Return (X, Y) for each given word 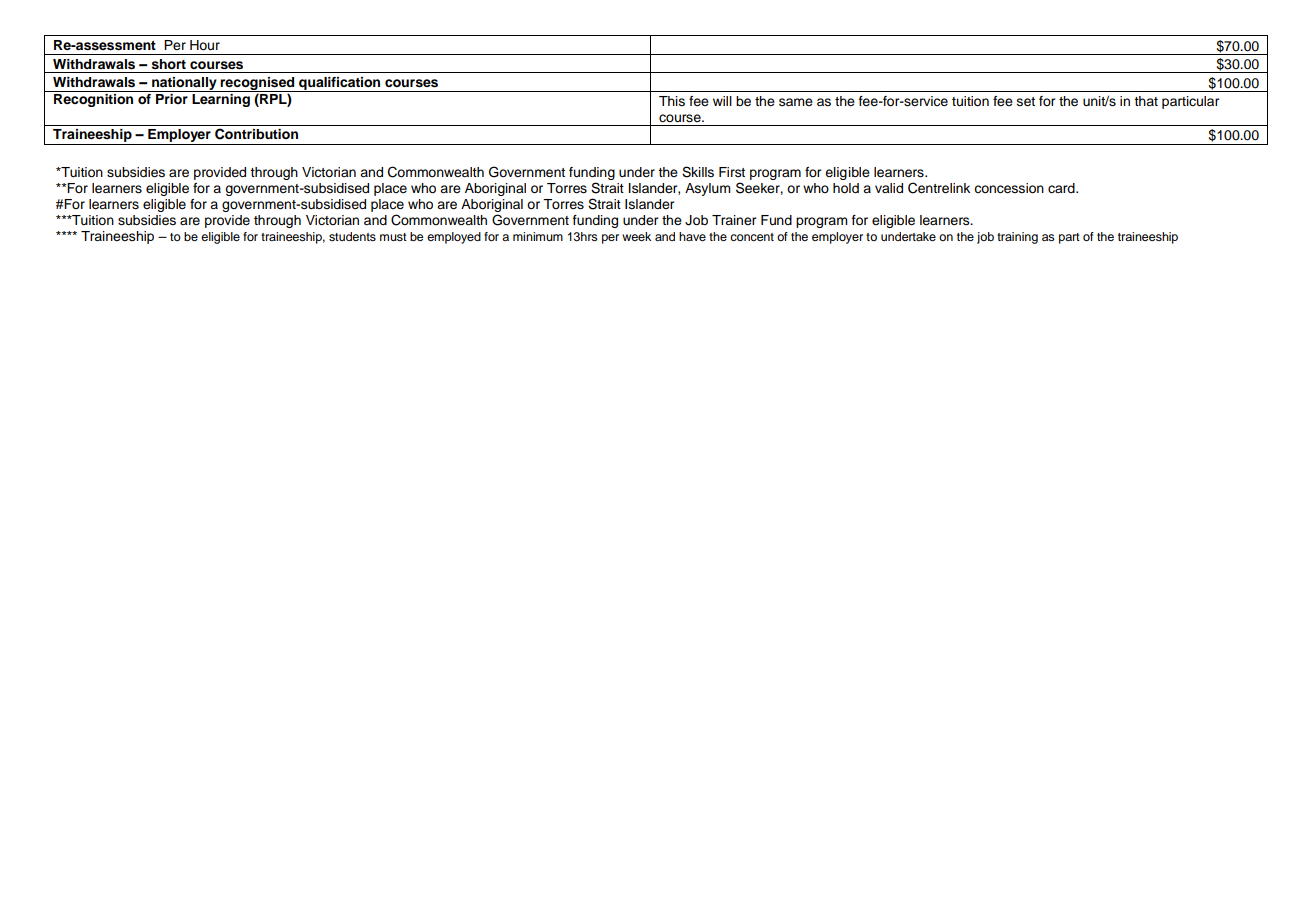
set (1026, 102)
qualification (340, 84)
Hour (205, 45)
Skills (698, 172)
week (636, 236)
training (1017, 238)
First (732, 172)
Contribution (256, 134)
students (352, 236)
